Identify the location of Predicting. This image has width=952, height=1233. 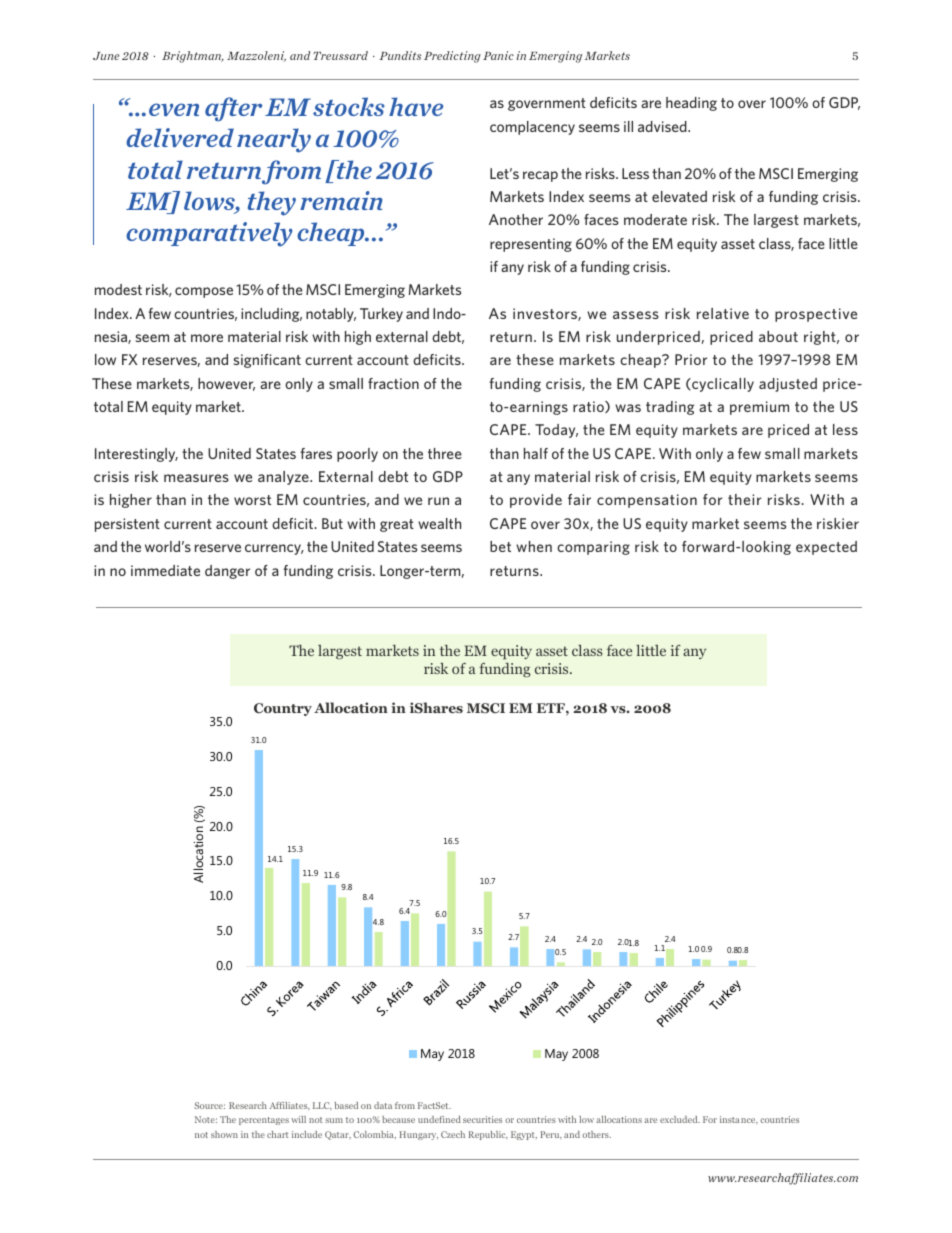
(452, 57).
